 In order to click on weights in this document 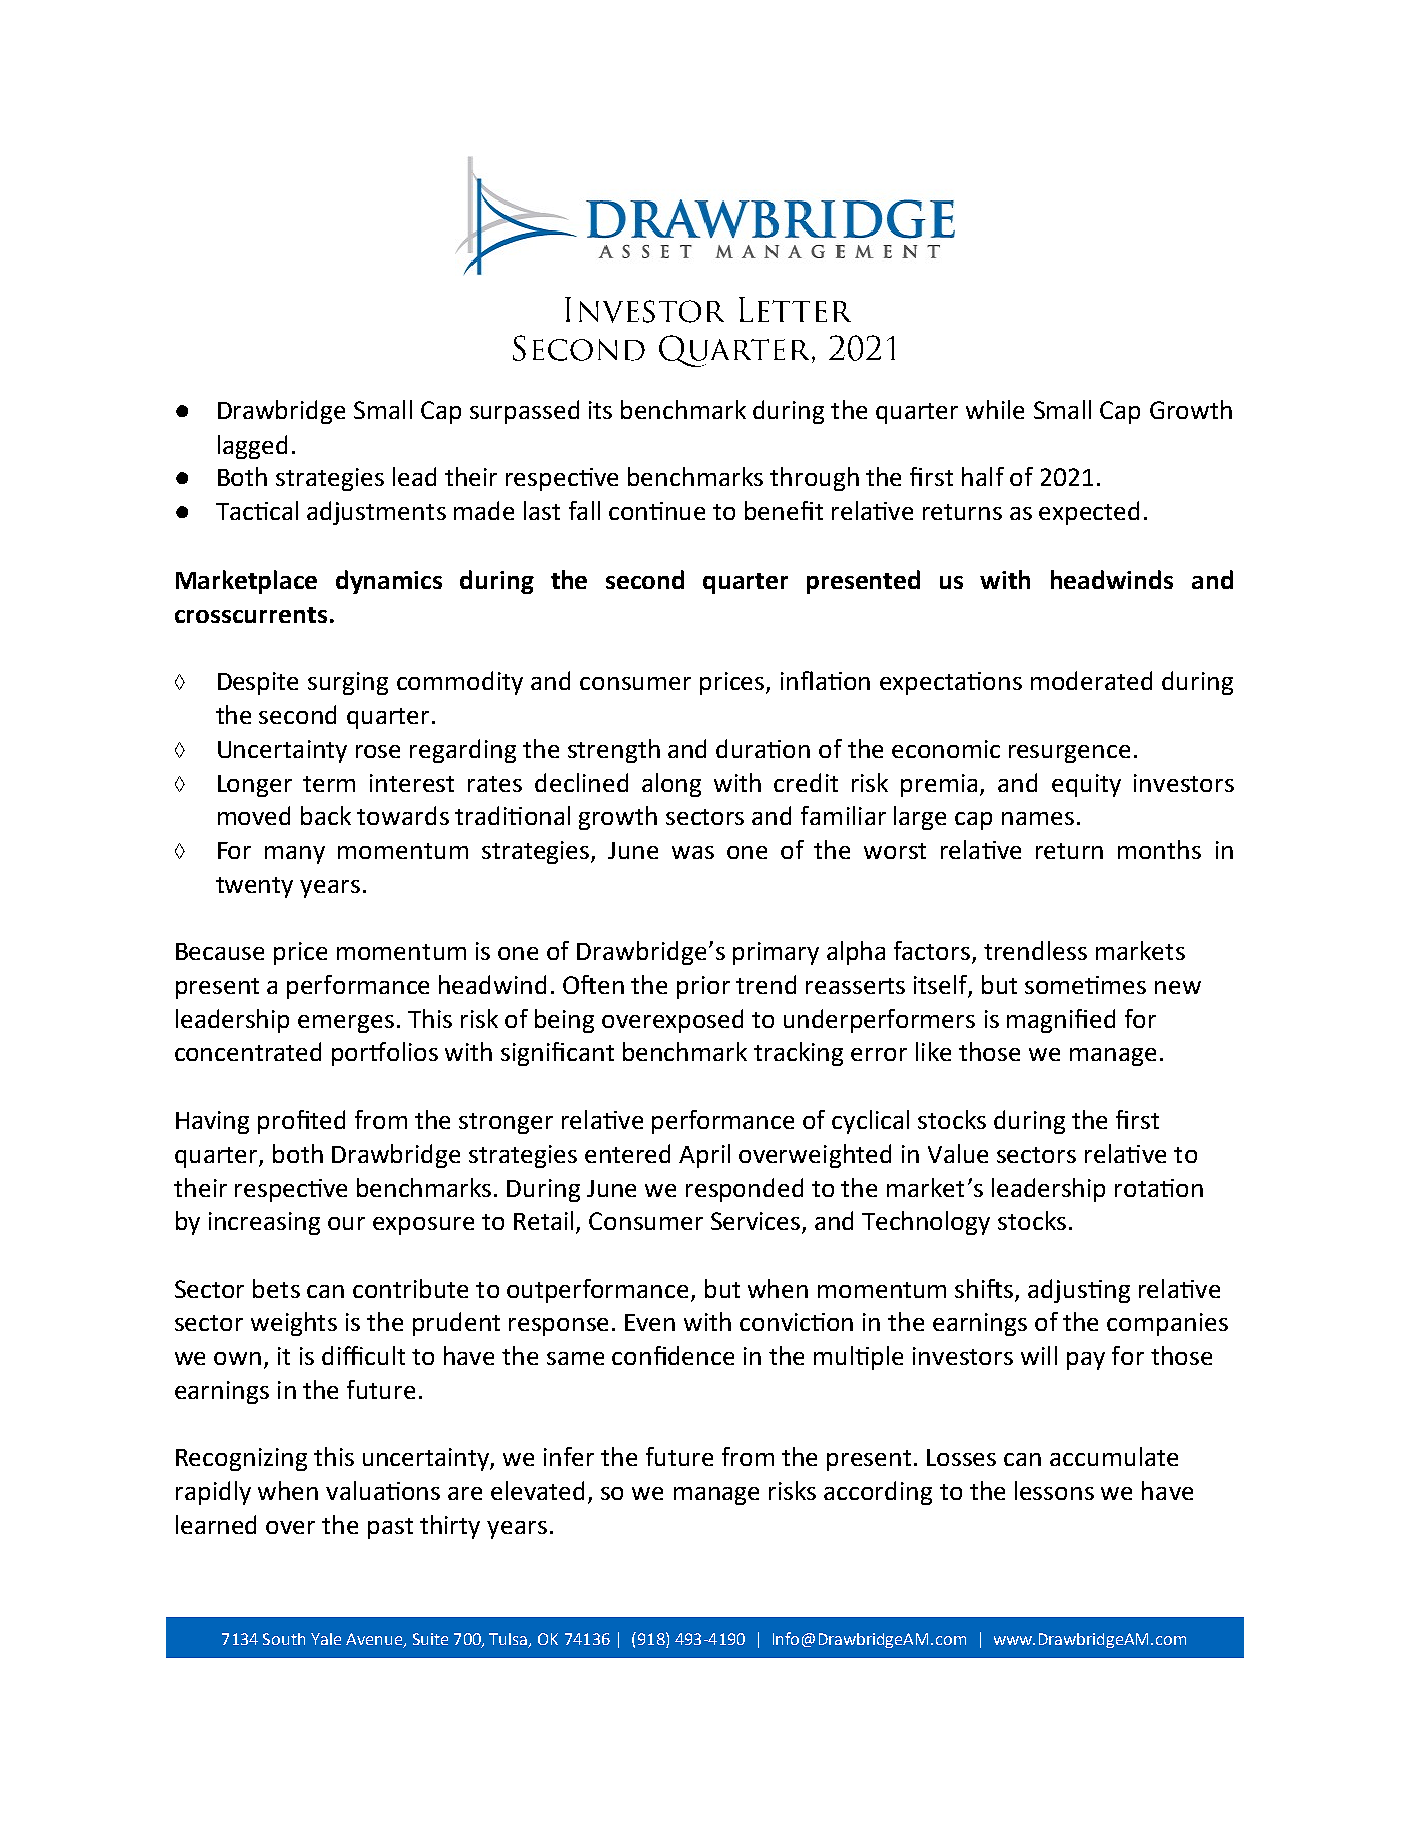, I will do `click(294, 1324)`.
